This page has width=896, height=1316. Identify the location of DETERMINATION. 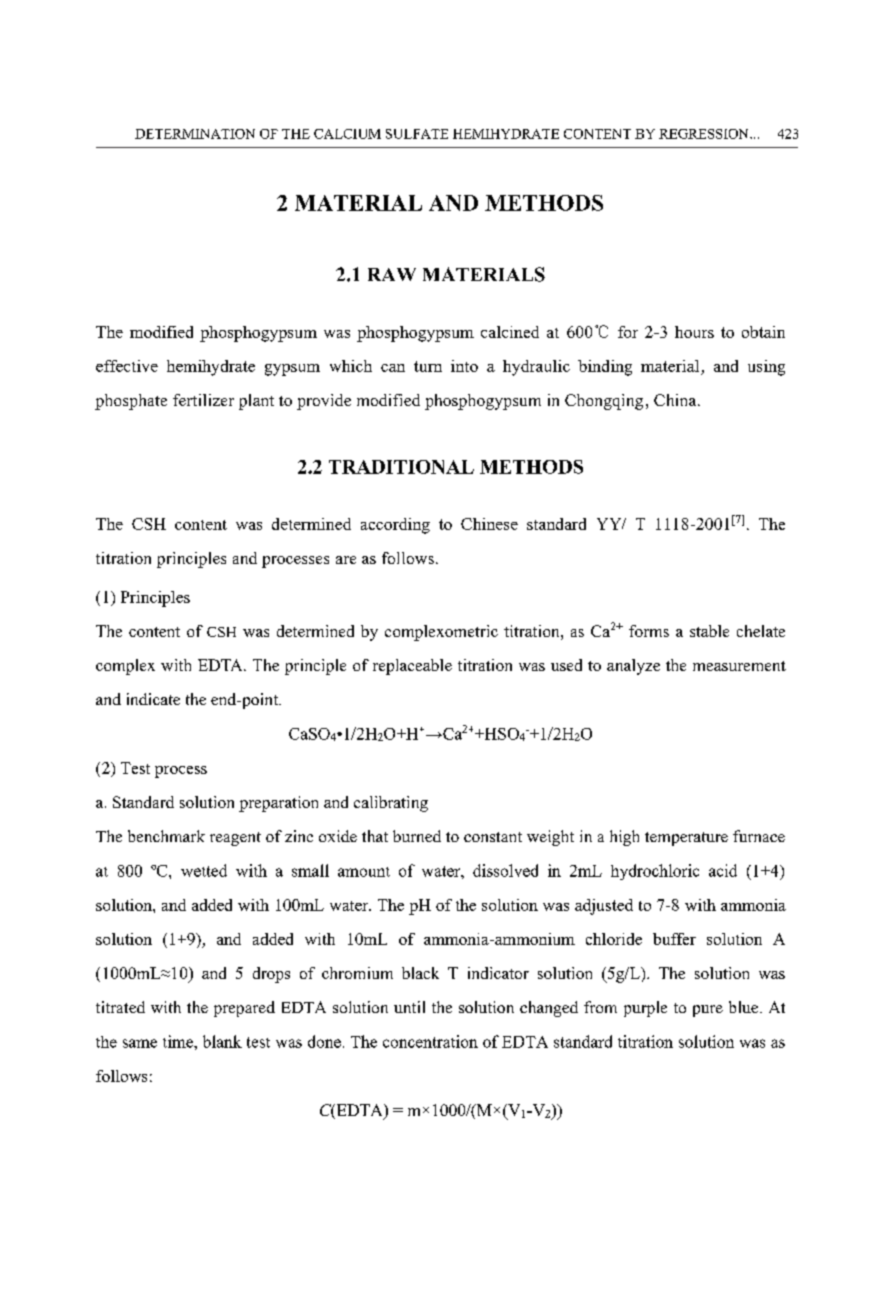
(195, 134).
